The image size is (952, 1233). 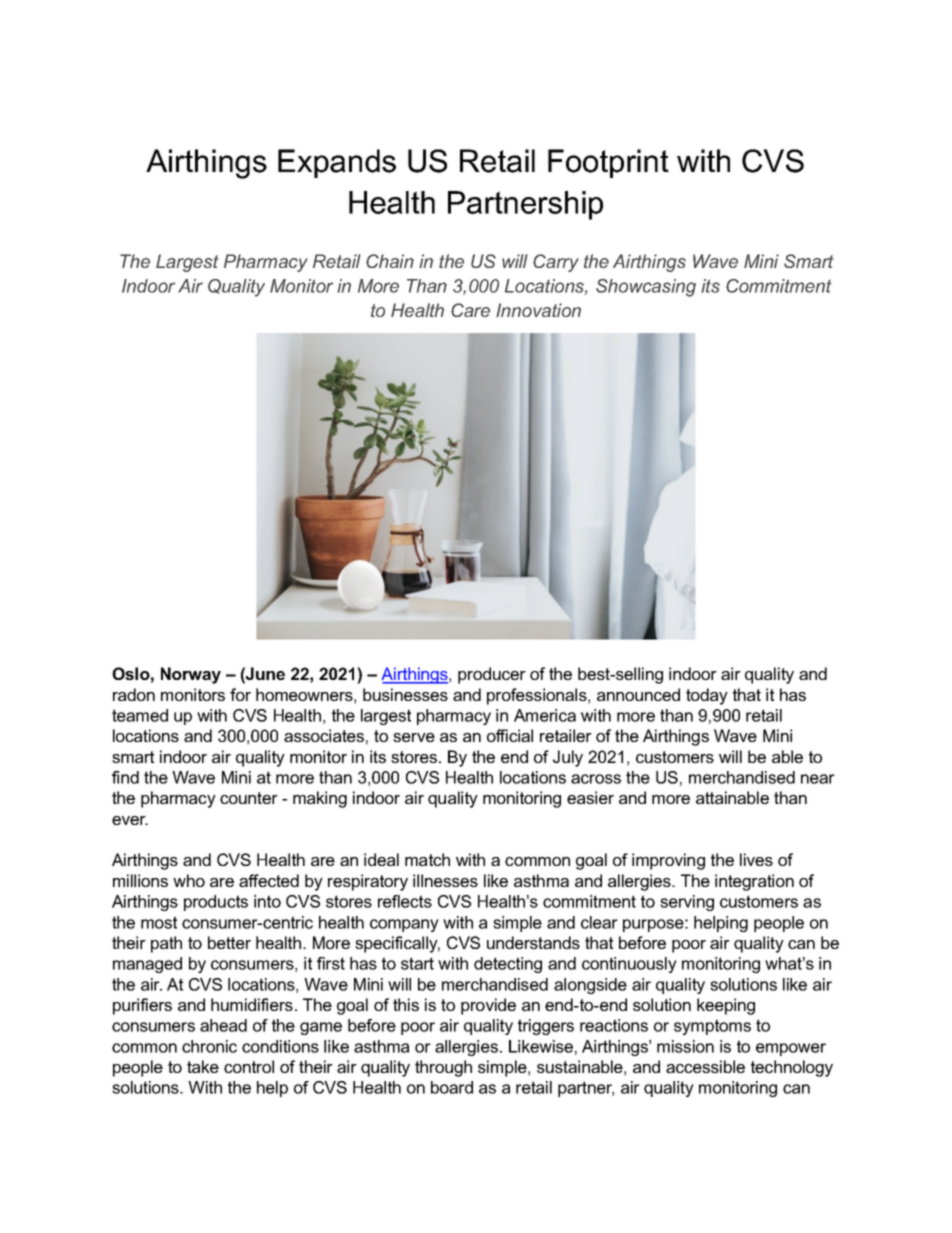 I want to click on Chain, so click(x=390, y=261).
